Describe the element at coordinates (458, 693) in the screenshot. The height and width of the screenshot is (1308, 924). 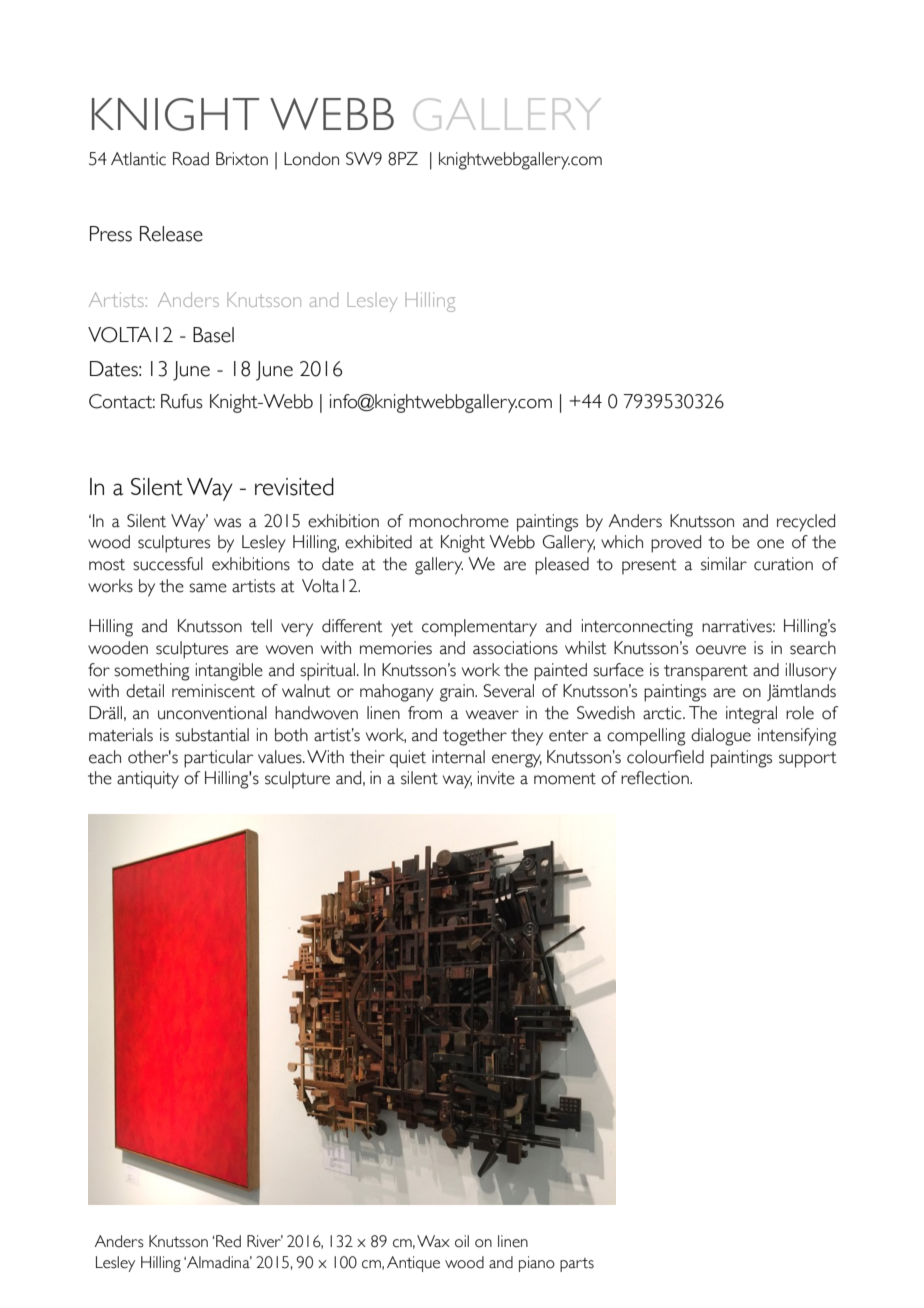
I see `grain` at that location.
